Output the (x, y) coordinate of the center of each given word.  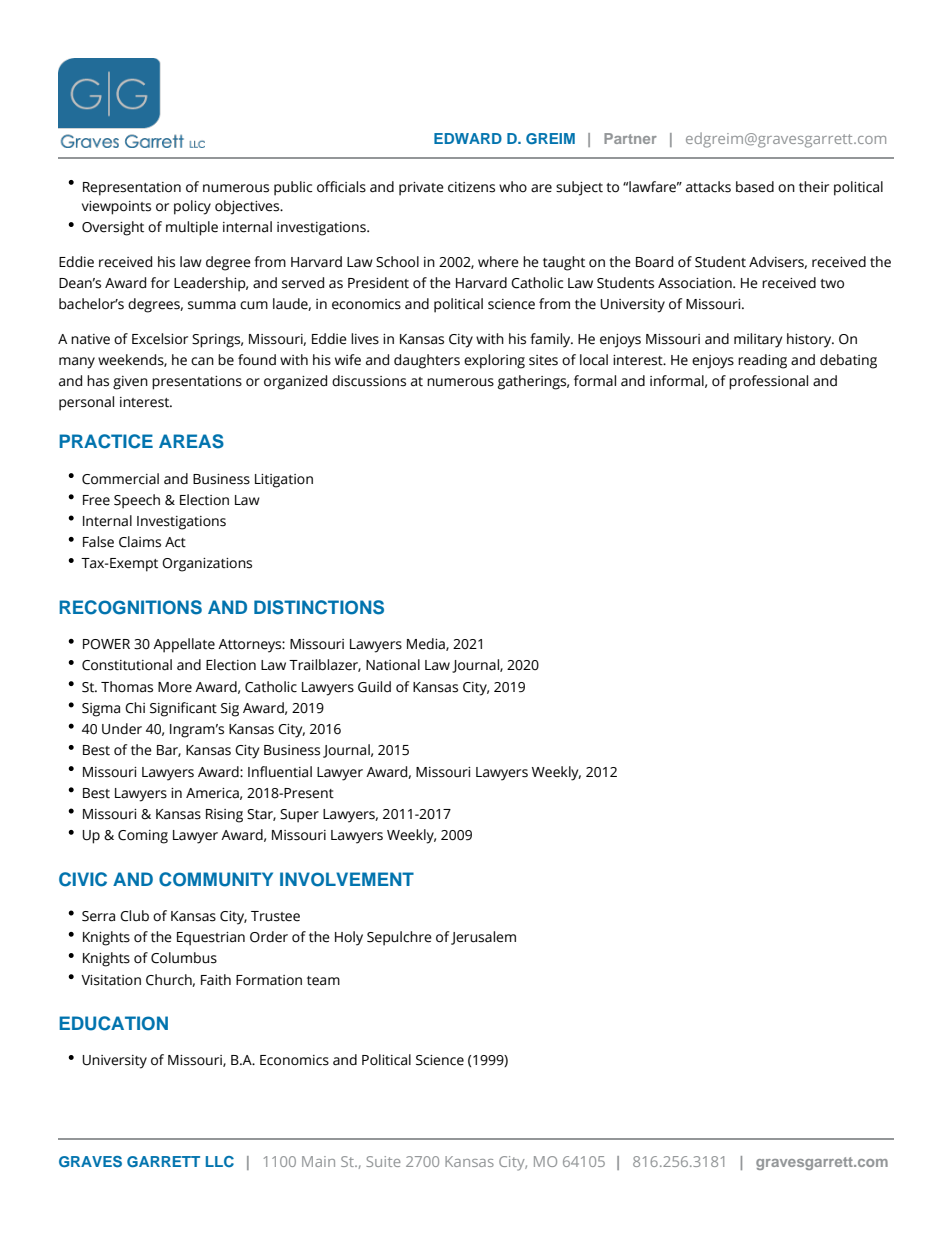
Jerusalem (483, 938)
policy (192, 207)
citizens (471, 187)
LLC (220, 1161)
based (755, 187)
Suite (383, 1161)
